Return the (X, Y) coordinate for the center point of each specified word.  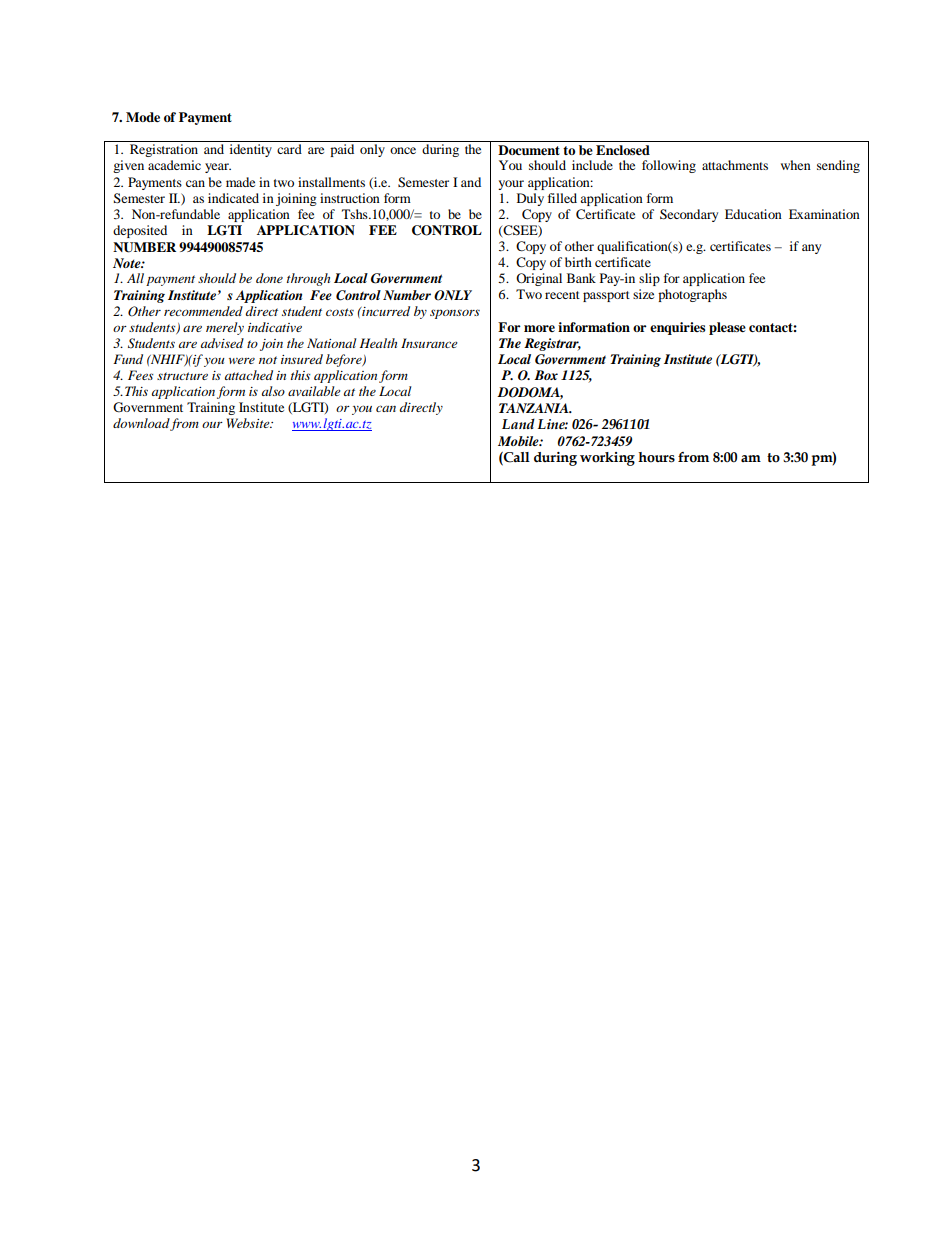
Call (516, 458)
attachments (735, 165)
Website (249, 423)
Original (539, 279)
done (269, 278)
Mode (143, 117)
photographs (692, 295)
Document (529, 150)
